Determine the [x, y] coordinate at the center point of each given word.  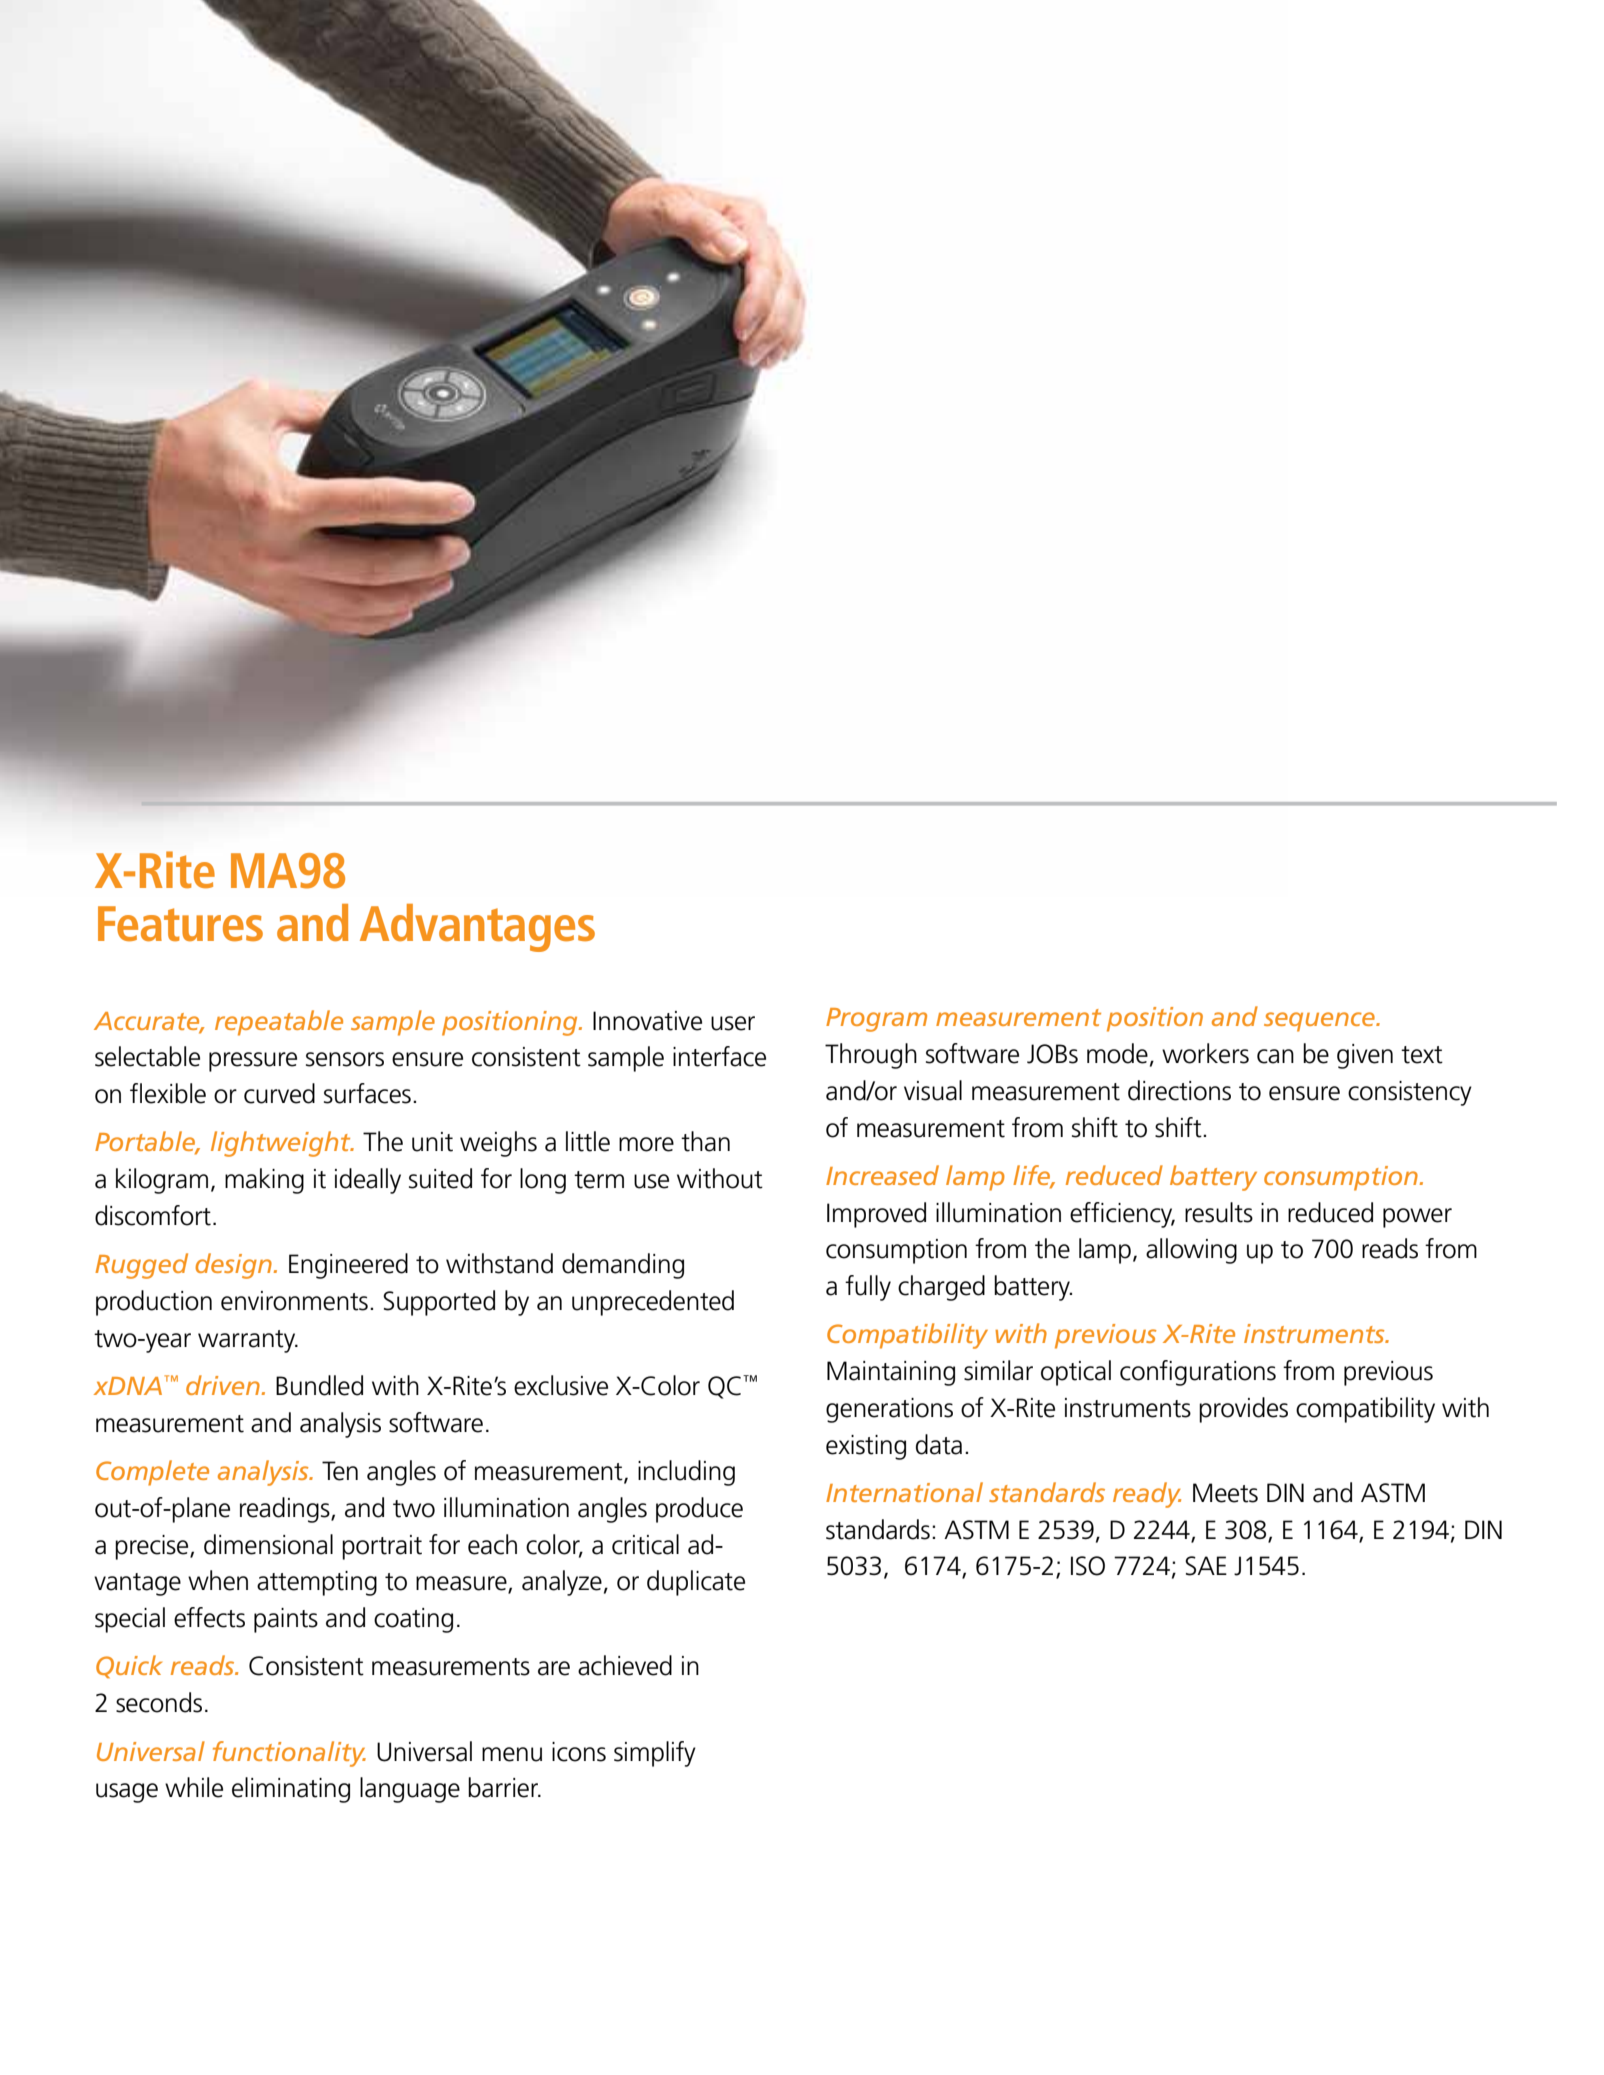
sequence [1320, 1022]
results [1219, 1212]
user [733, 1023]
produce [699, 1510]
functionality [289, 1754]
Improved [876, 1215]
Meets [1225, 1493]
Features [180, 924]
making [264, 1181]
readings [286, 1510]
